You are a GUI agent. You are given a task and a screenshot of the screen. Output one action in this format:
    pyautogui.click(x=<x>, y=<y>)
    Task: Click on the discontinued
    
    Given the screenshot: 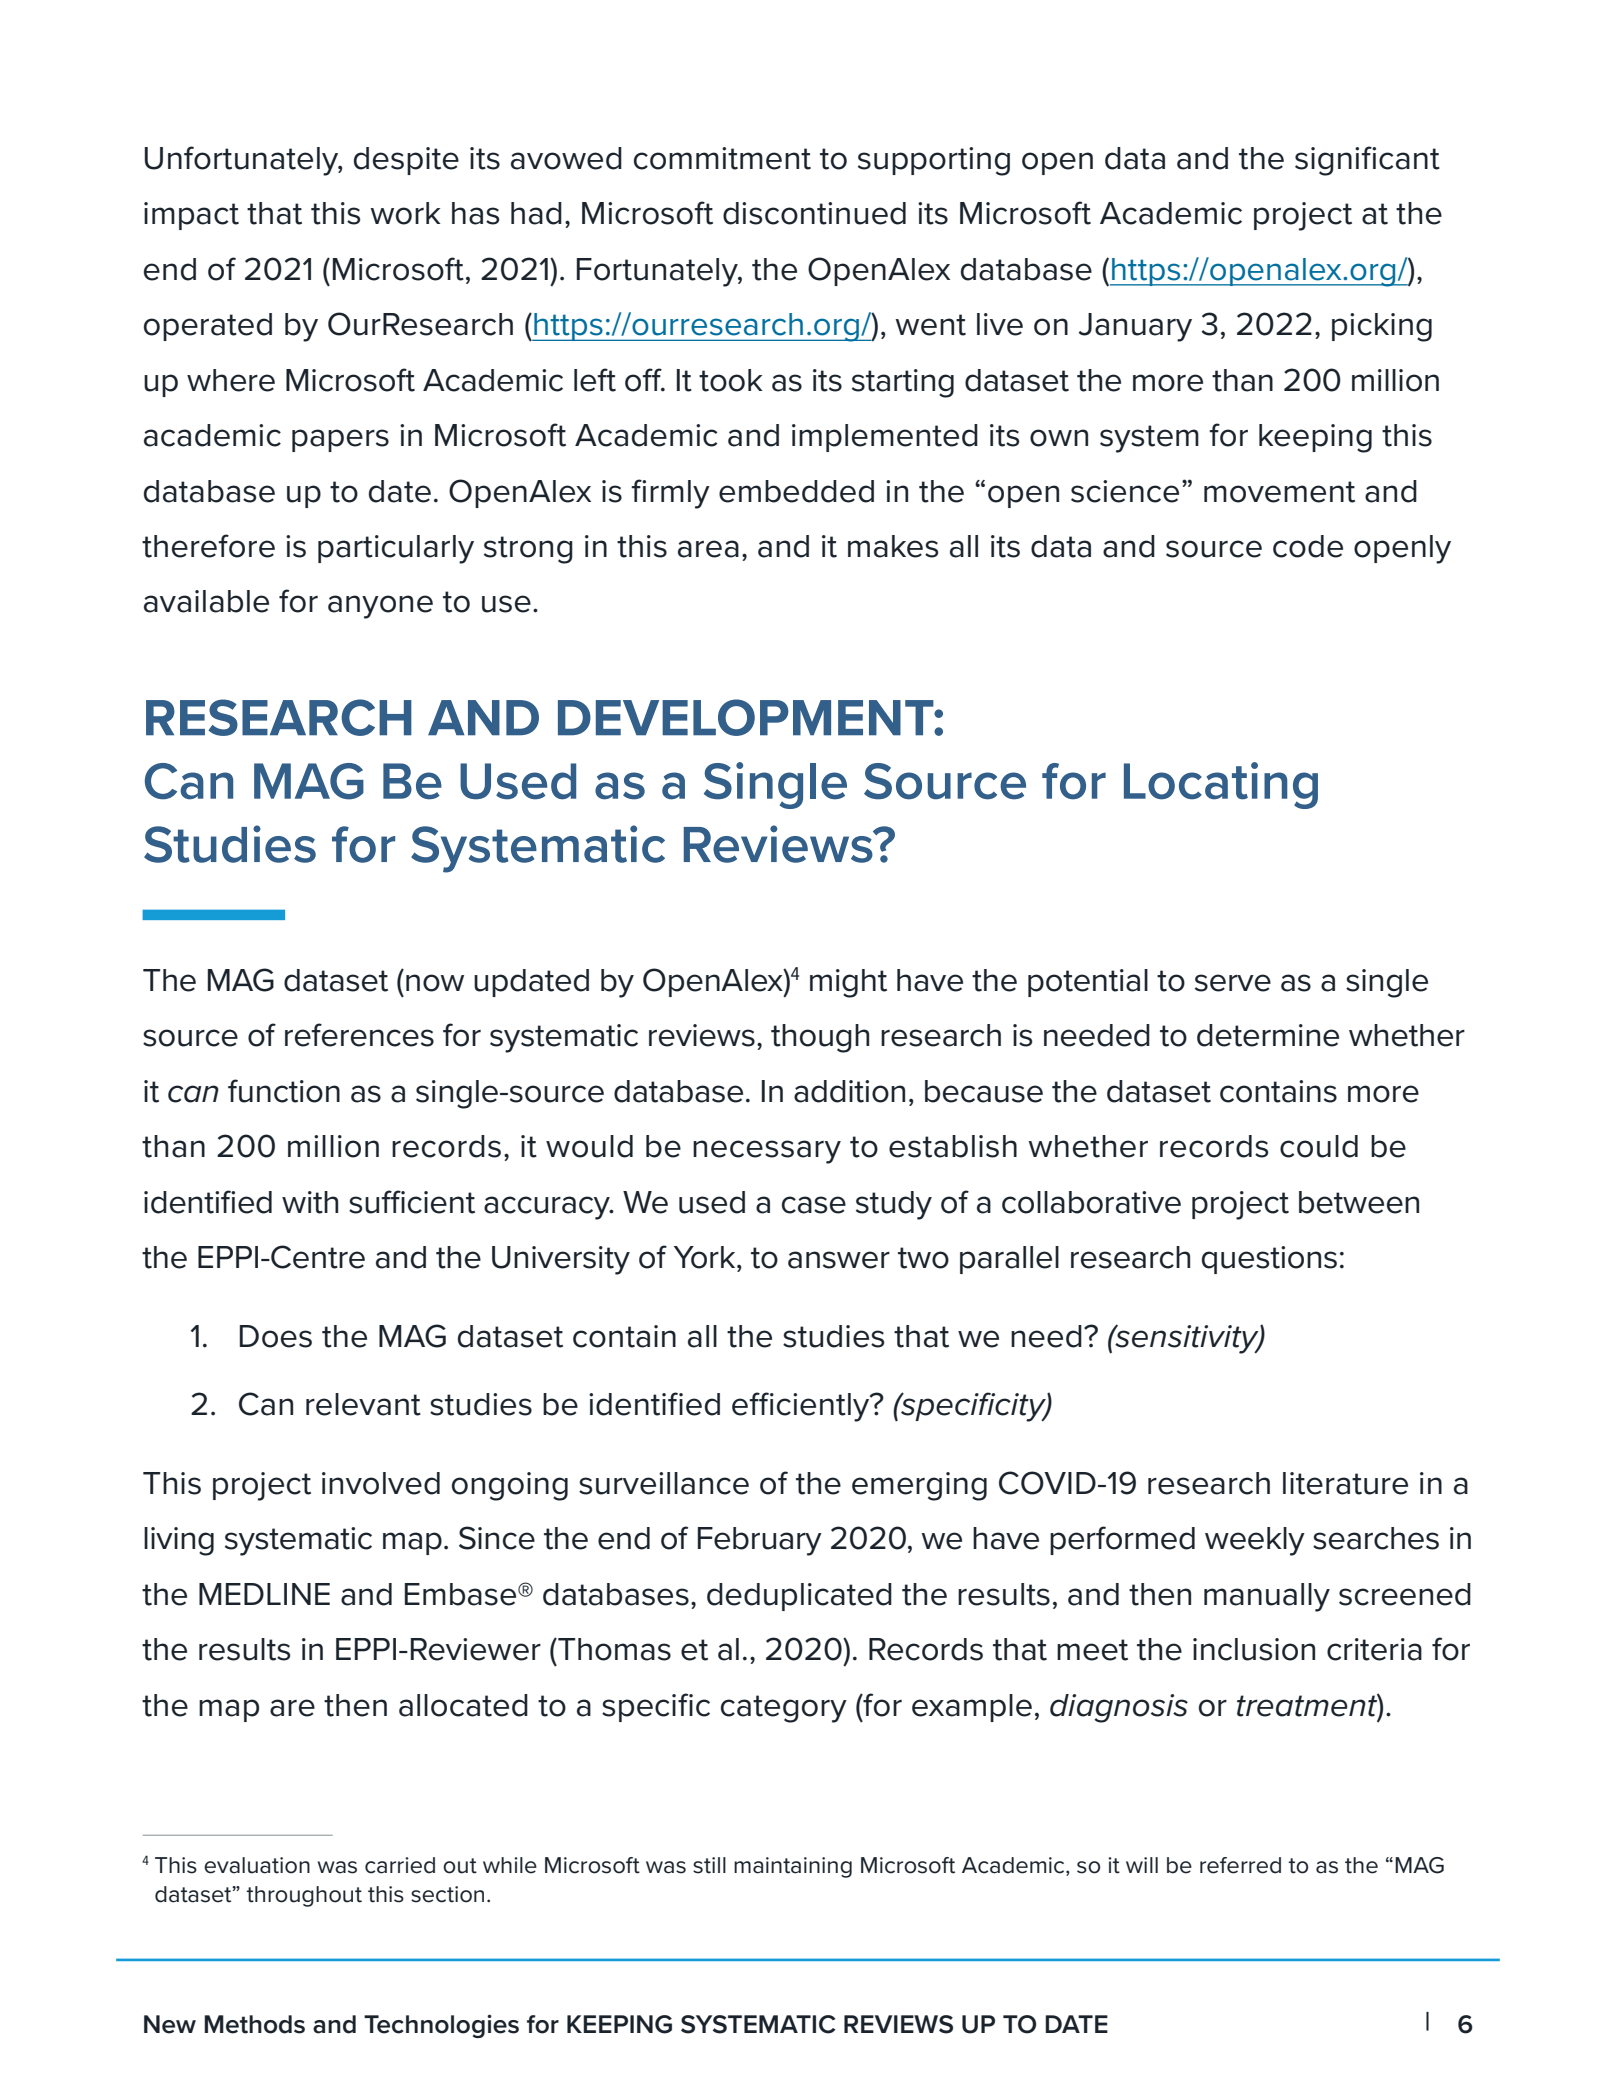 What is the action you would take?
    pyautogui.click(x=814, y=213)
